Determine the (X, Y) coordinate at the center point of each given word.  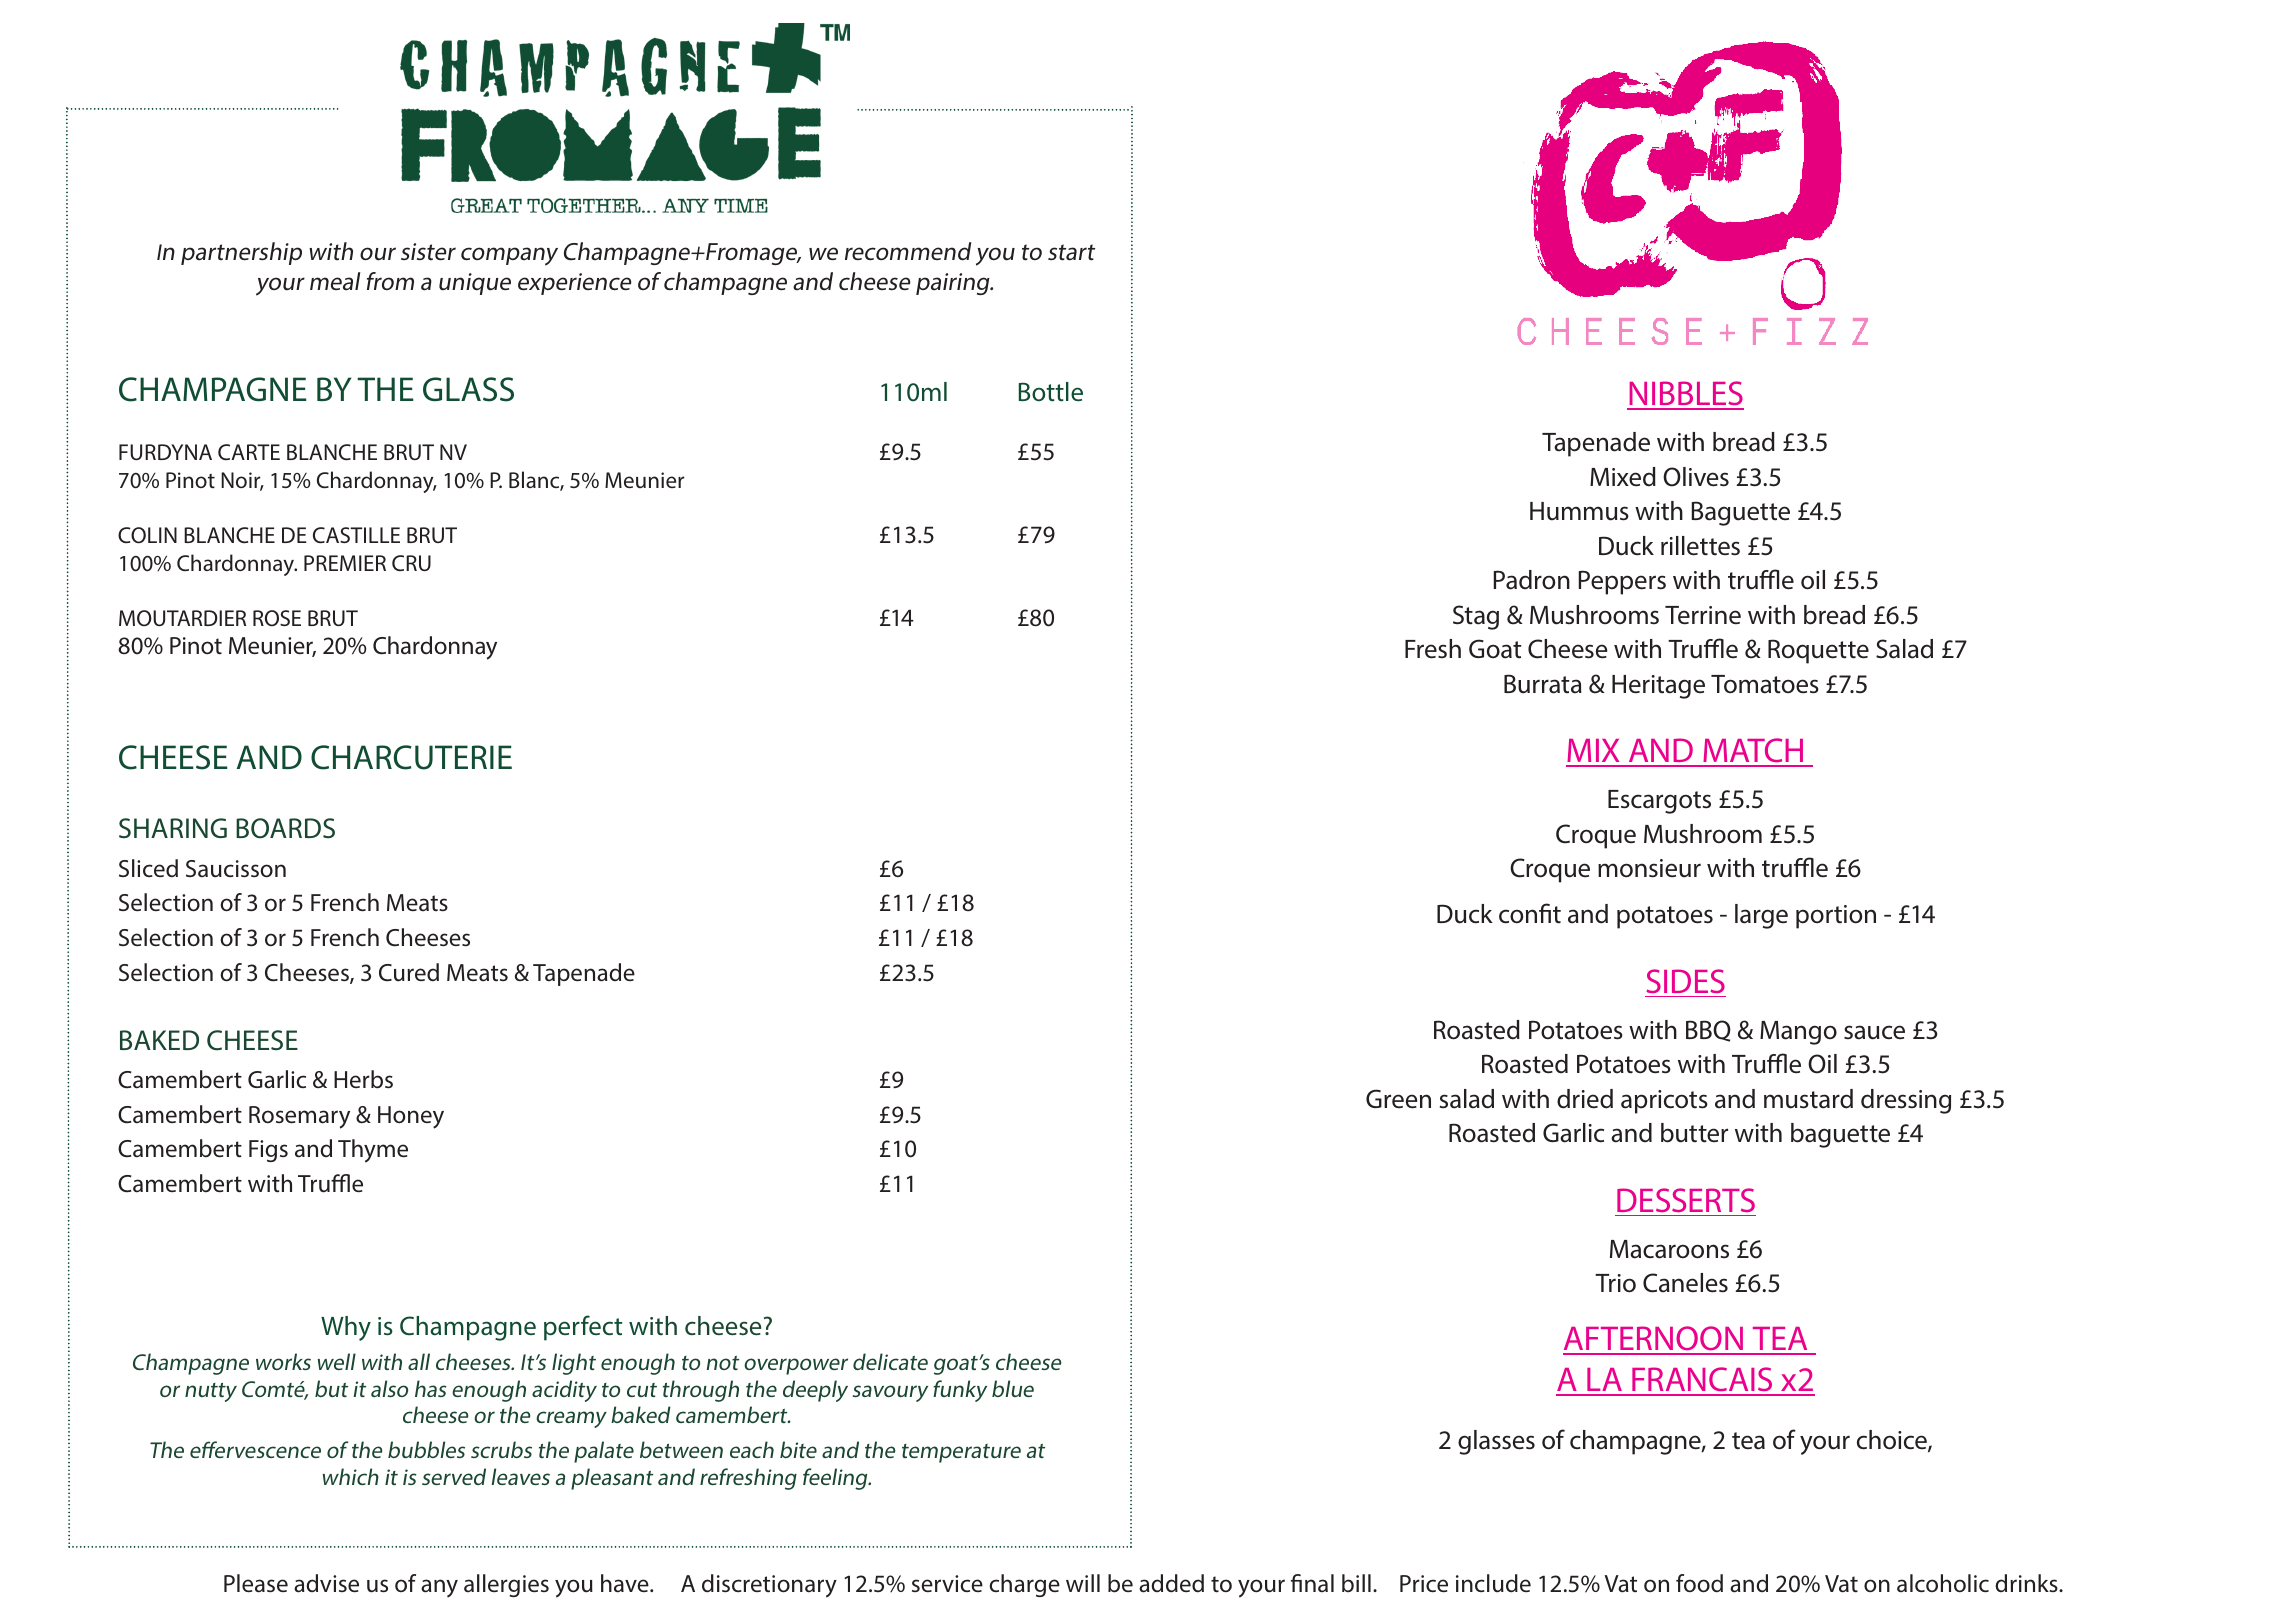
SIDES (1685, 981)
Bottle (1051, 392)
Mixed (1623, 477)
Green (1398, 1099)
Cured (409, 972)
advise (326, 1583)
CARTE (249, 452)
